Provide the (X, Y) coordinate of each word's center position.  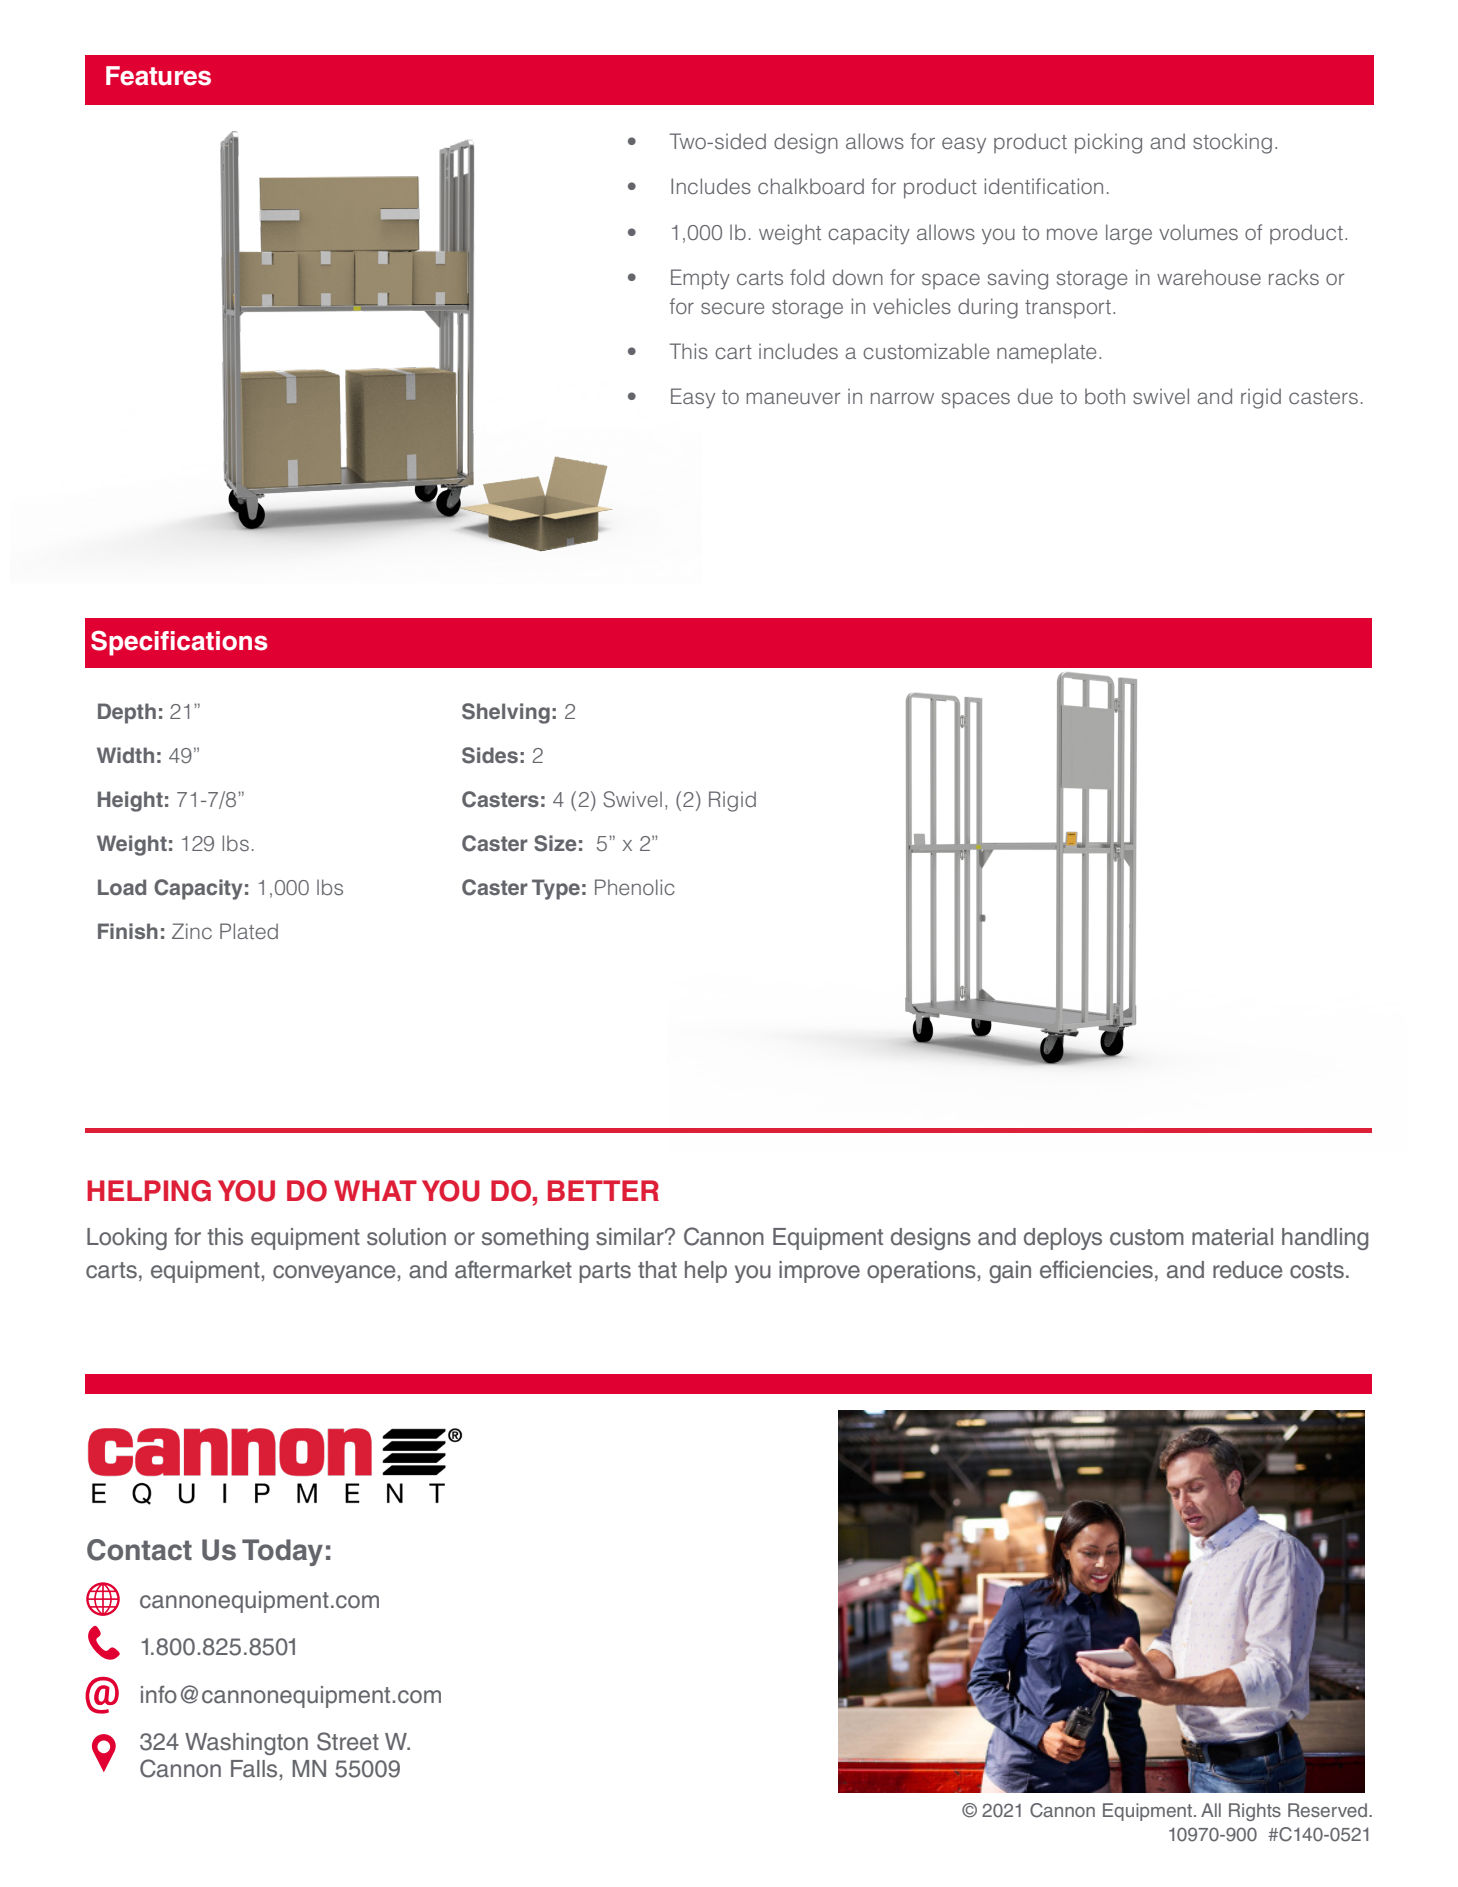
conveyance (335, 1274)
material (1232, 1237)
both (1105, 396)
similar (631, 1237)
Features (158, 76)
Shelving (506, 713)
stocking (1232, 143)
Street (348, 1741)
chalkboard (811, 186)
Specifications (179, 643)
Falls (255, 1769)
